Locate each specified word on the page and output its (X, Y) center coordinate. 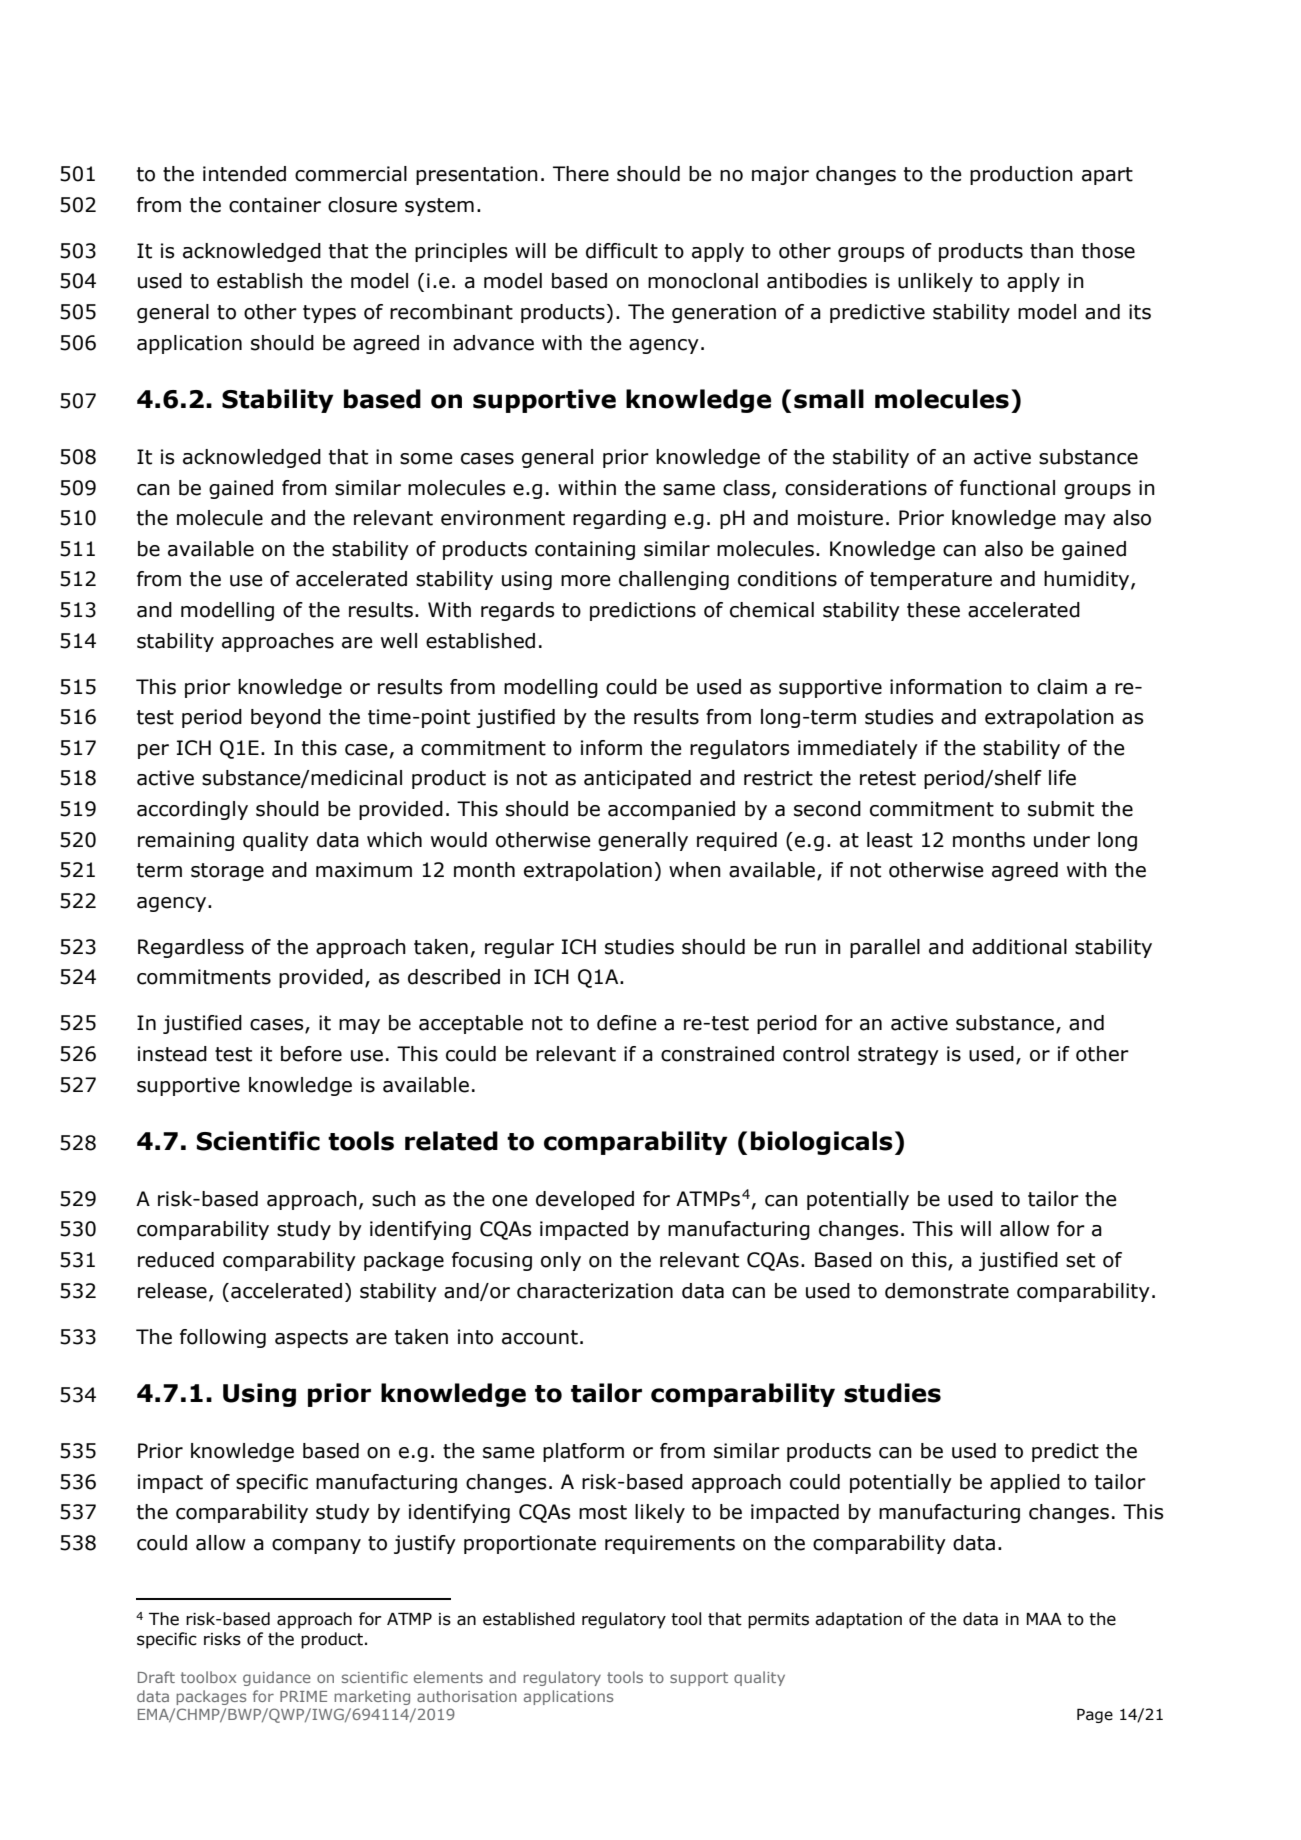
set (1080, 1260)
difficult (622, 251)
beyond (286, 718)
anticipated (637, 779)
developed (585, 1200)
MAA (1044, 1619)
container (275, 205)
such (394, 1199)
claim (1062, 687)
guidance (277, 1678)
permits (778, 1621)
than (1051, 251)
